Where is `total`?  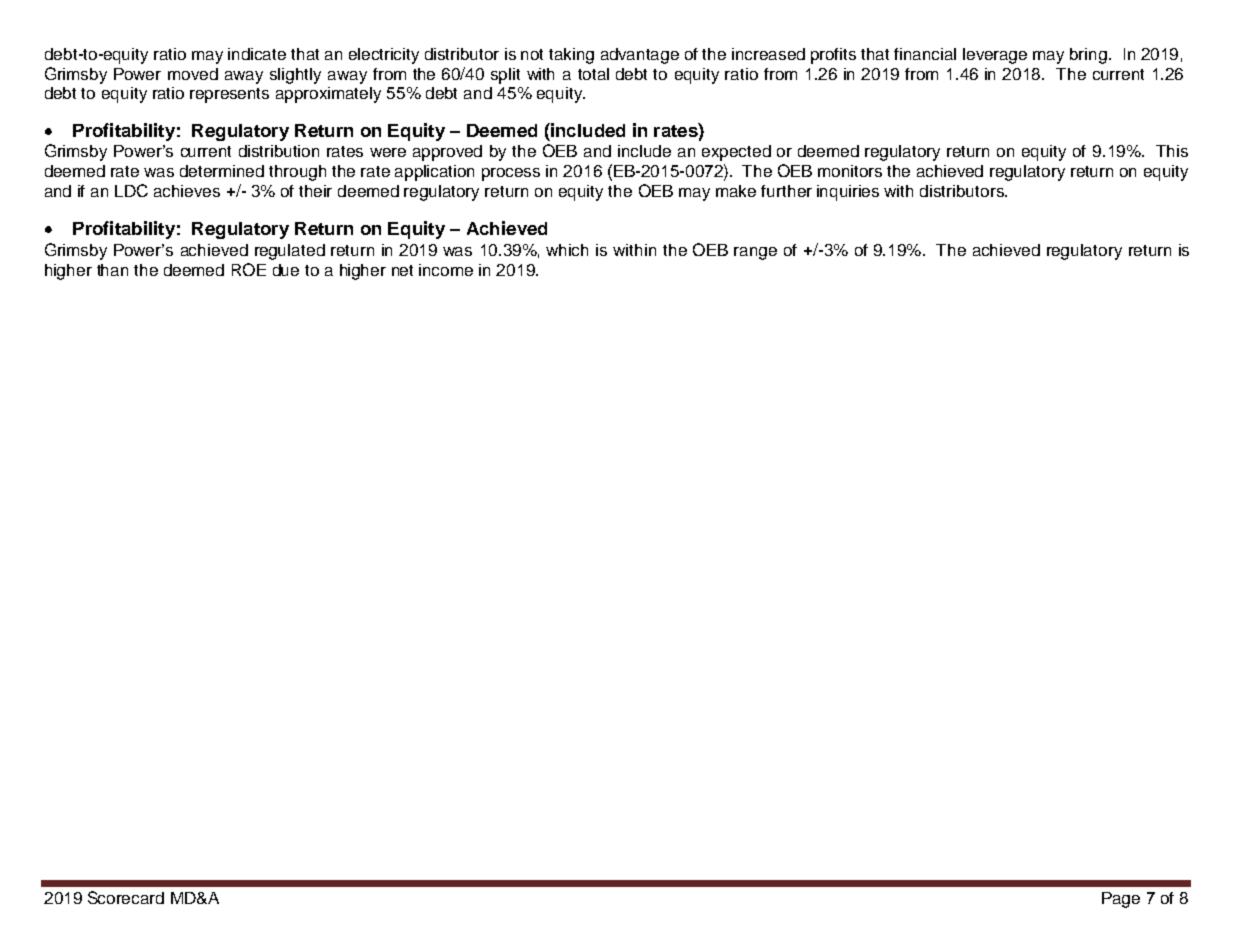
total is located at coordinates (593, 74).
